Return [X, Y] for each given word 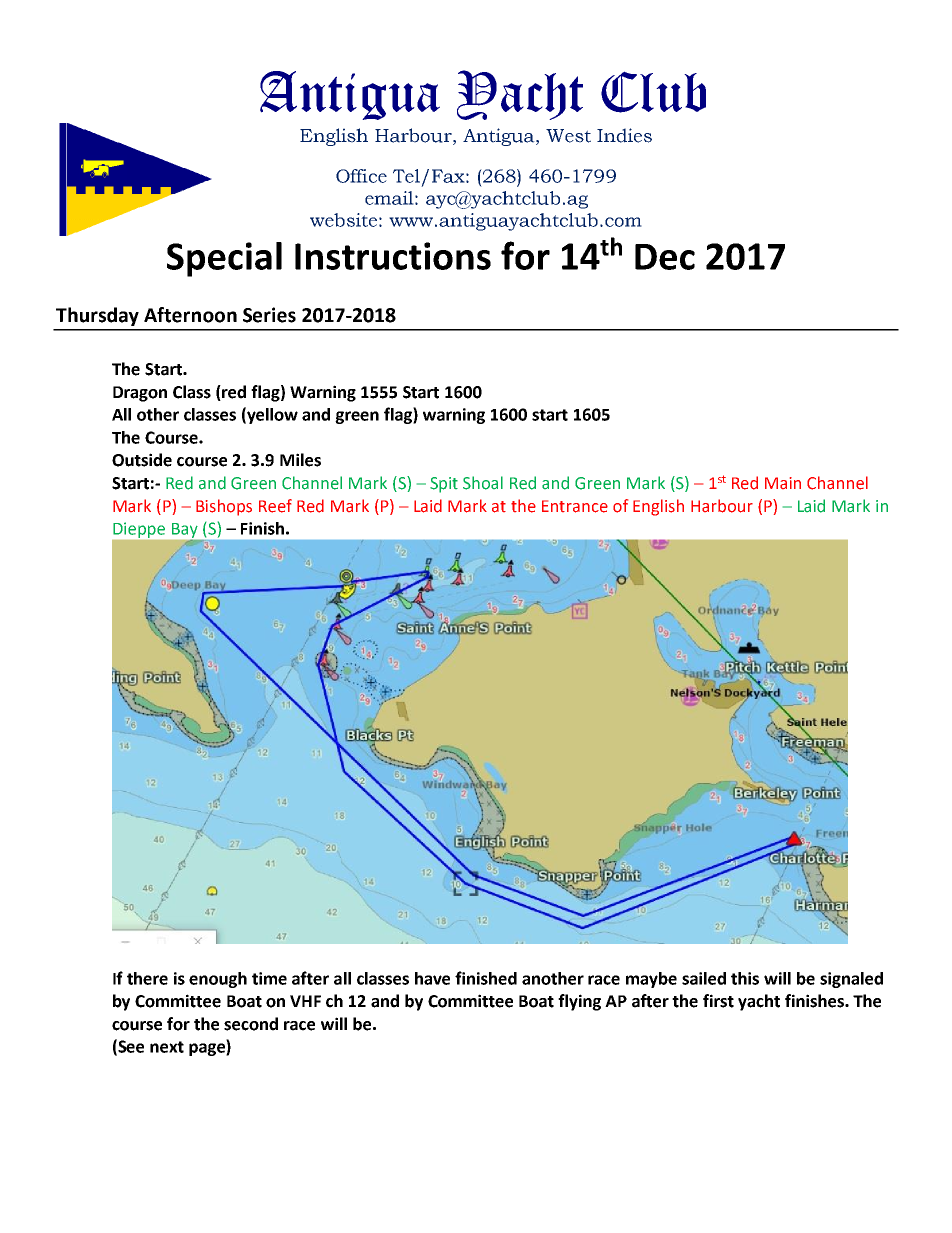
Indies [624, 135]
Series [269, 315]
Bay [185, 530]
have [432, 978]
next [167, 1047]
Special [224, 259]
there [147, 978]
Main [783, 483]
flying [579, 1002]
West [568, 136]
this [745, 978]
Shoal [483, 483]
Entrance [575, 506]
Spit [444, 485]
